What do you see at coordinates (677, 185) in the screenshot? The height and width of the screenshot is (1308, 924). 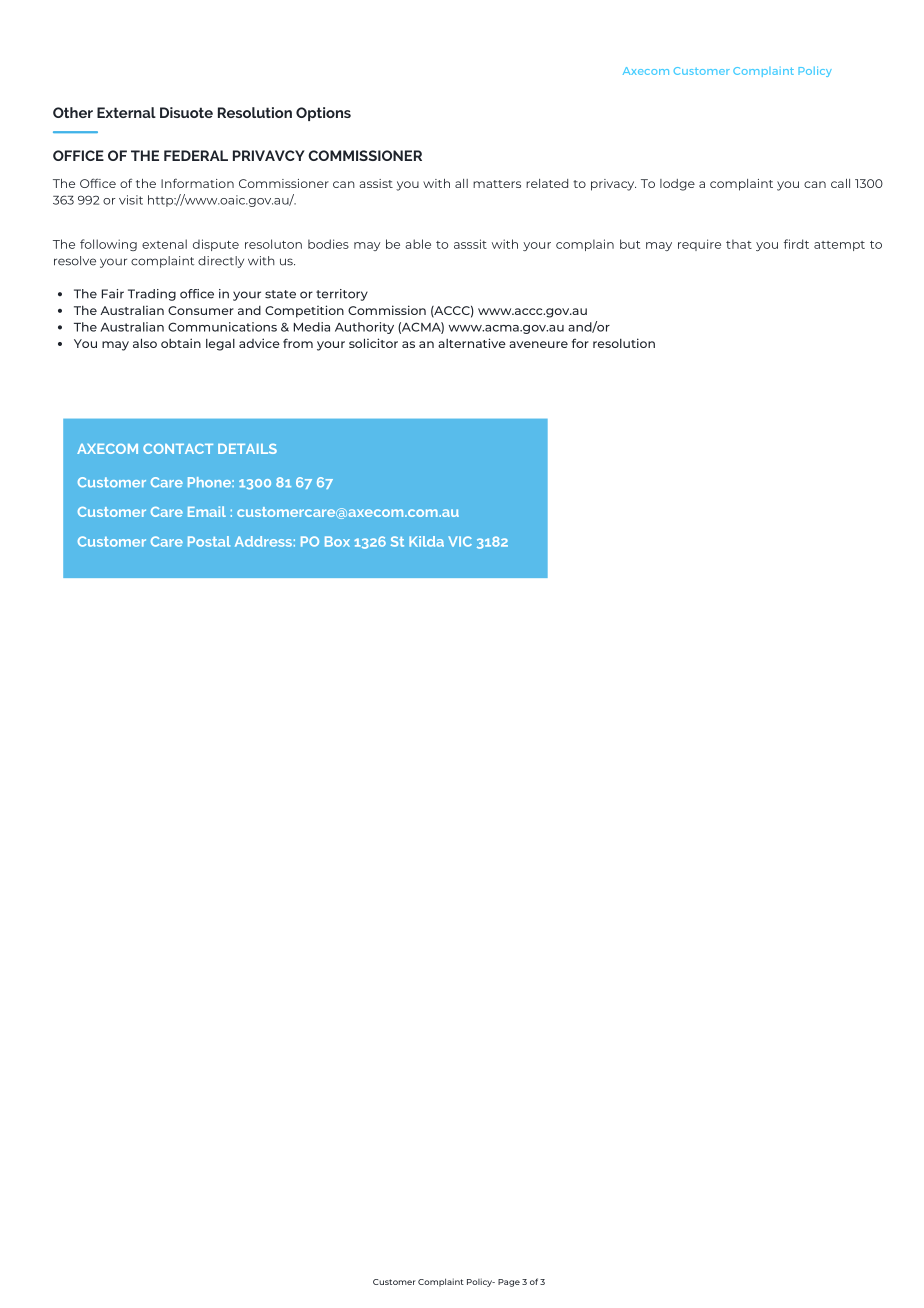 I see `lodge` at bounding box center [677, 185].
